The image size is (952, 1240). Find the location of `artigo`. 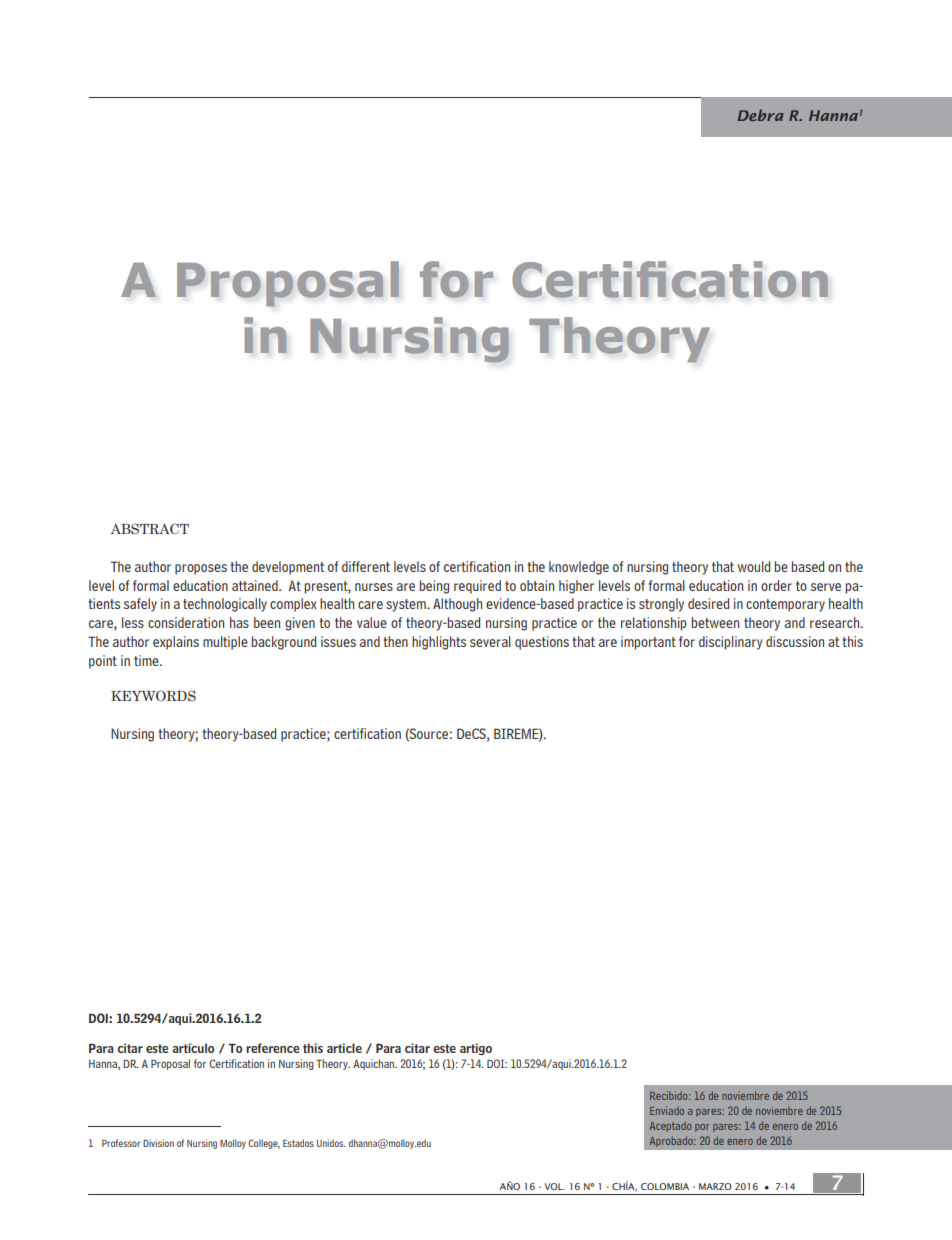

artigo is located at coordinates (476, 1049).
